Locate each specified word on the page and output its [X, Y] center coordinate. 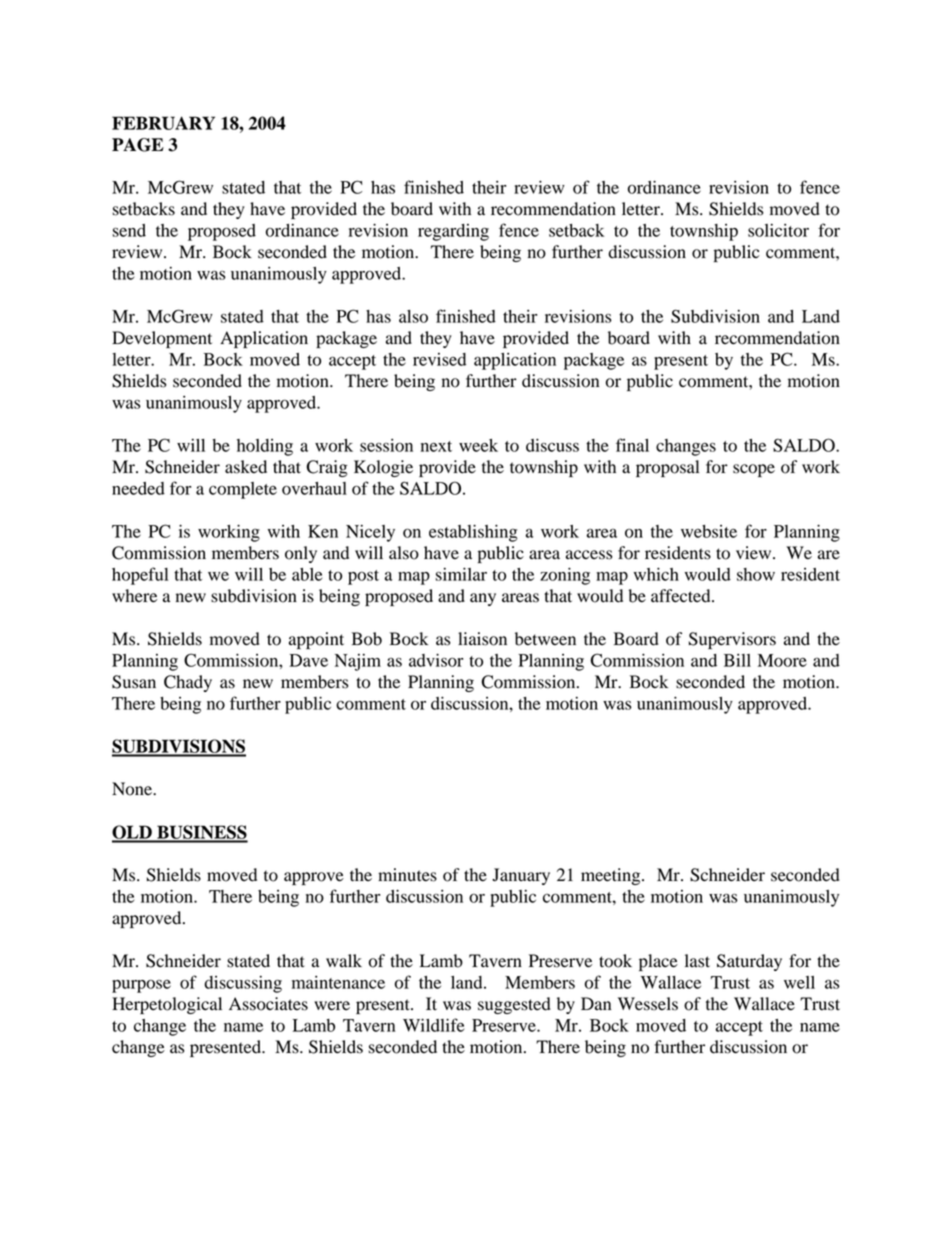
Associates [268, 1004]
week [478, 445]
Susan [134, 682]
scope [754, 470]
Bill [737, 660]
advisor [436, 660]
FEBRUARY [163, 123]
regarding [453, 232]
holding [265, 447]
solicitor [778, 230]
